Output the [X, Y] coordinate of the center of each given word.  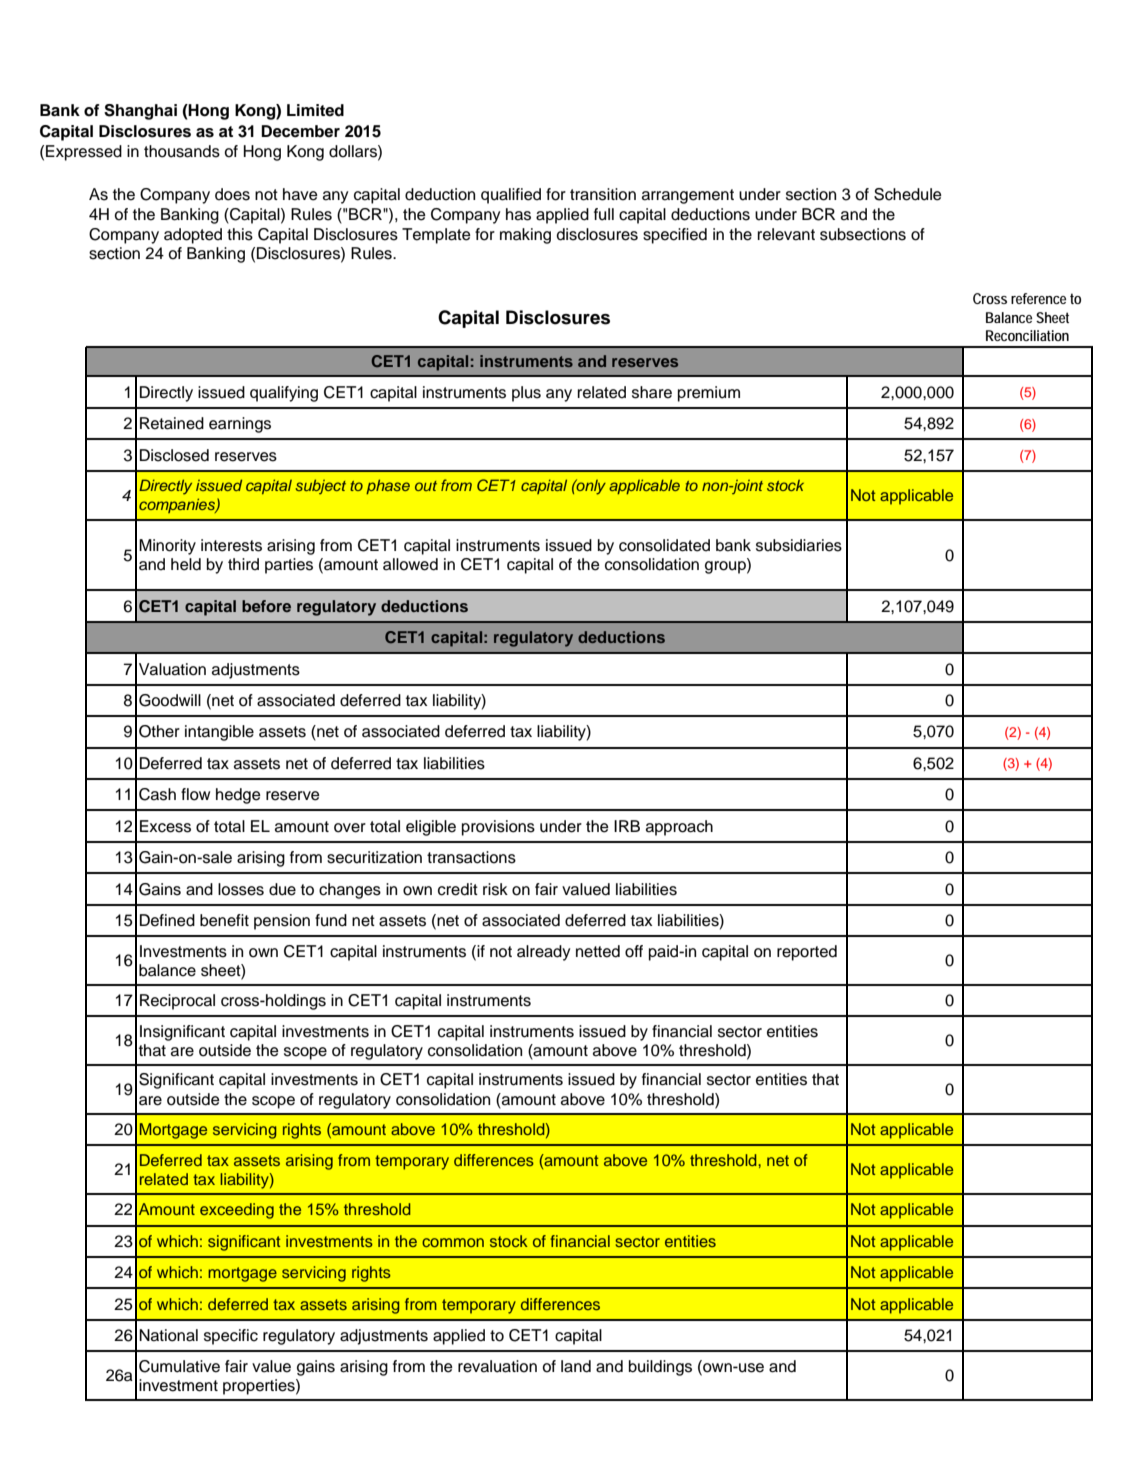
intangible [219, 733]
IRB [627, 826]
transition [603, 194]
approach [679, 828]
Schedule [908, 194]
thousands [182, 151]
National [168, 1335]
